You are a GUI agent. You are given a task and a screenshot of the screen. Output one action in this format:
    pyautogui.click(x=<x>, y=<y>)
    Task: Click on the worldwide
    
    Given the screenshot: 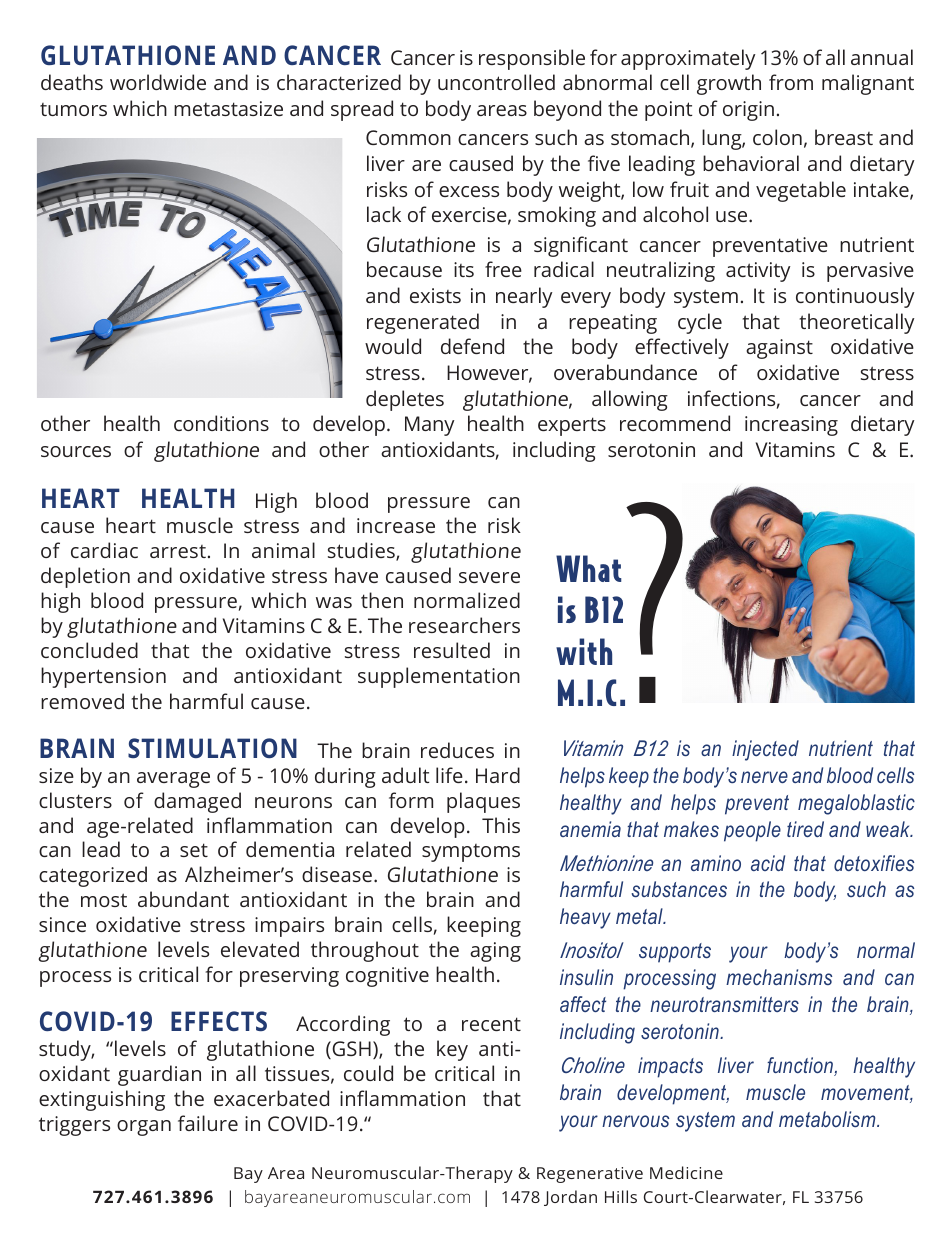 What is the action you would take?
    pyautogui.click(x=158, y=82)
